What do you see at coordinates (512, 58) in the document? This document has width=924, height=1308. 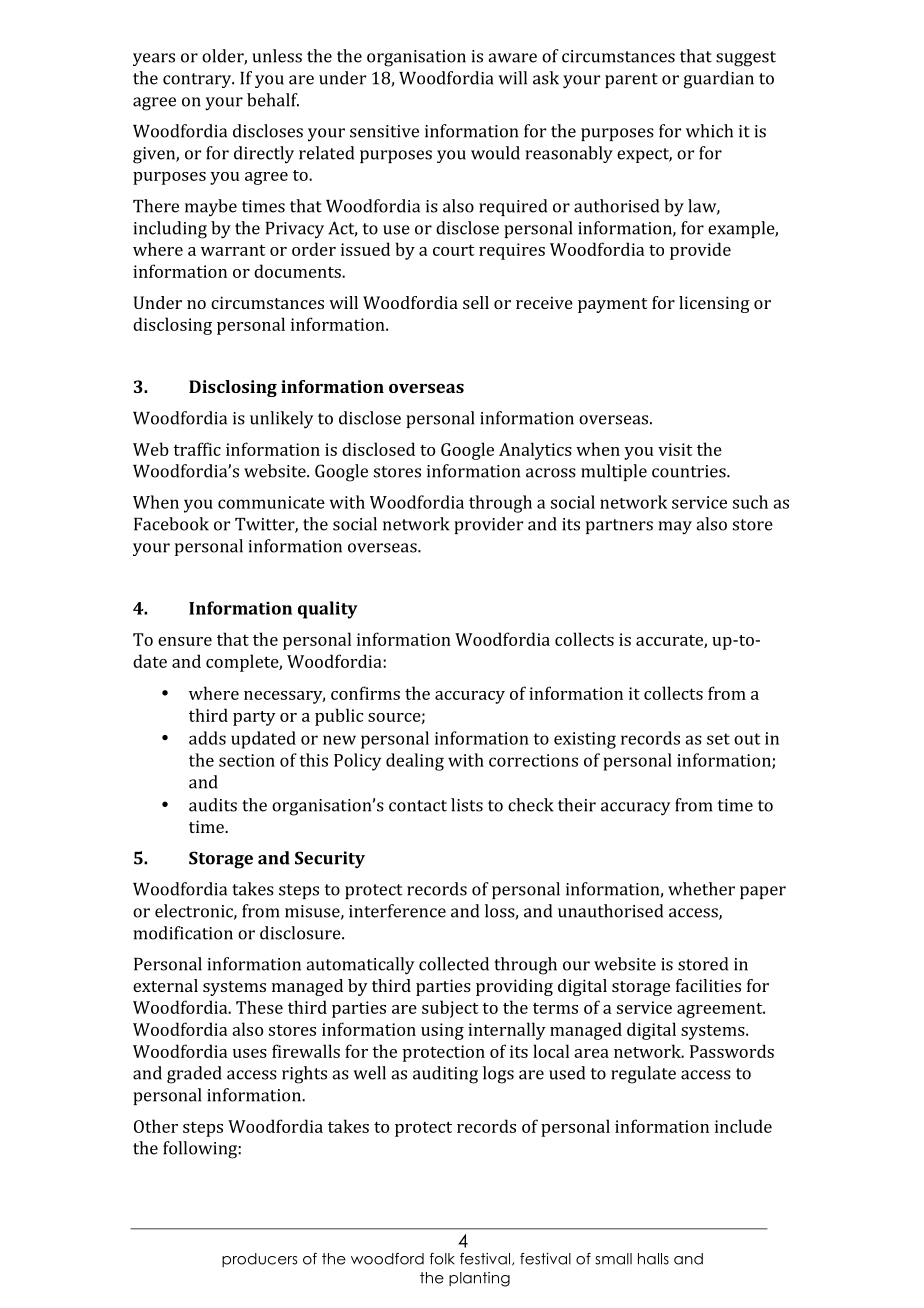 I see `aware` at bounding box center [512, 58].
